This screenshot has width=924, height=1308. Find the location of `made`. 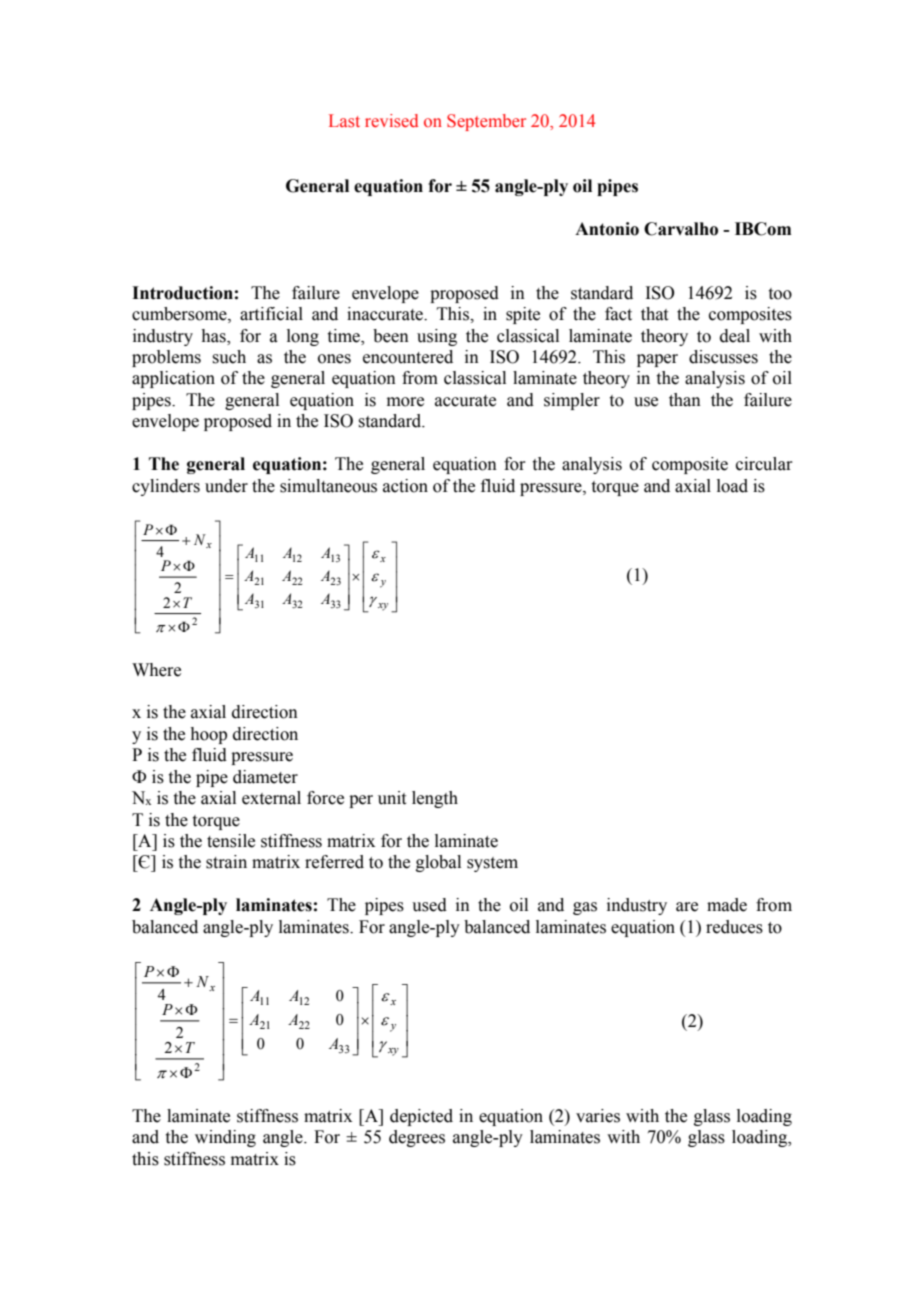

made is located at coordinates (727, 905).
